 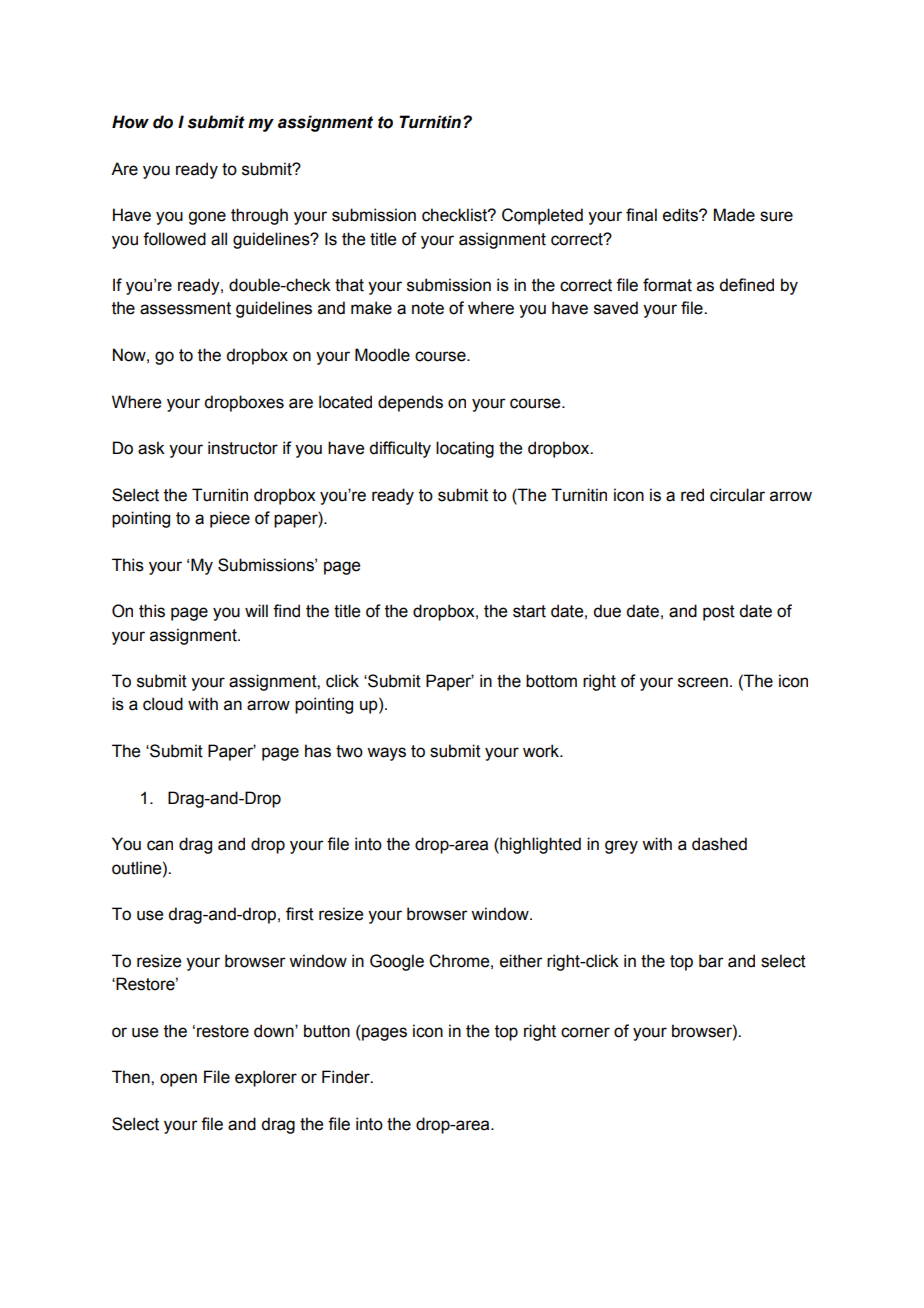 I want to click on Completed, so click(x=542, y=216).
